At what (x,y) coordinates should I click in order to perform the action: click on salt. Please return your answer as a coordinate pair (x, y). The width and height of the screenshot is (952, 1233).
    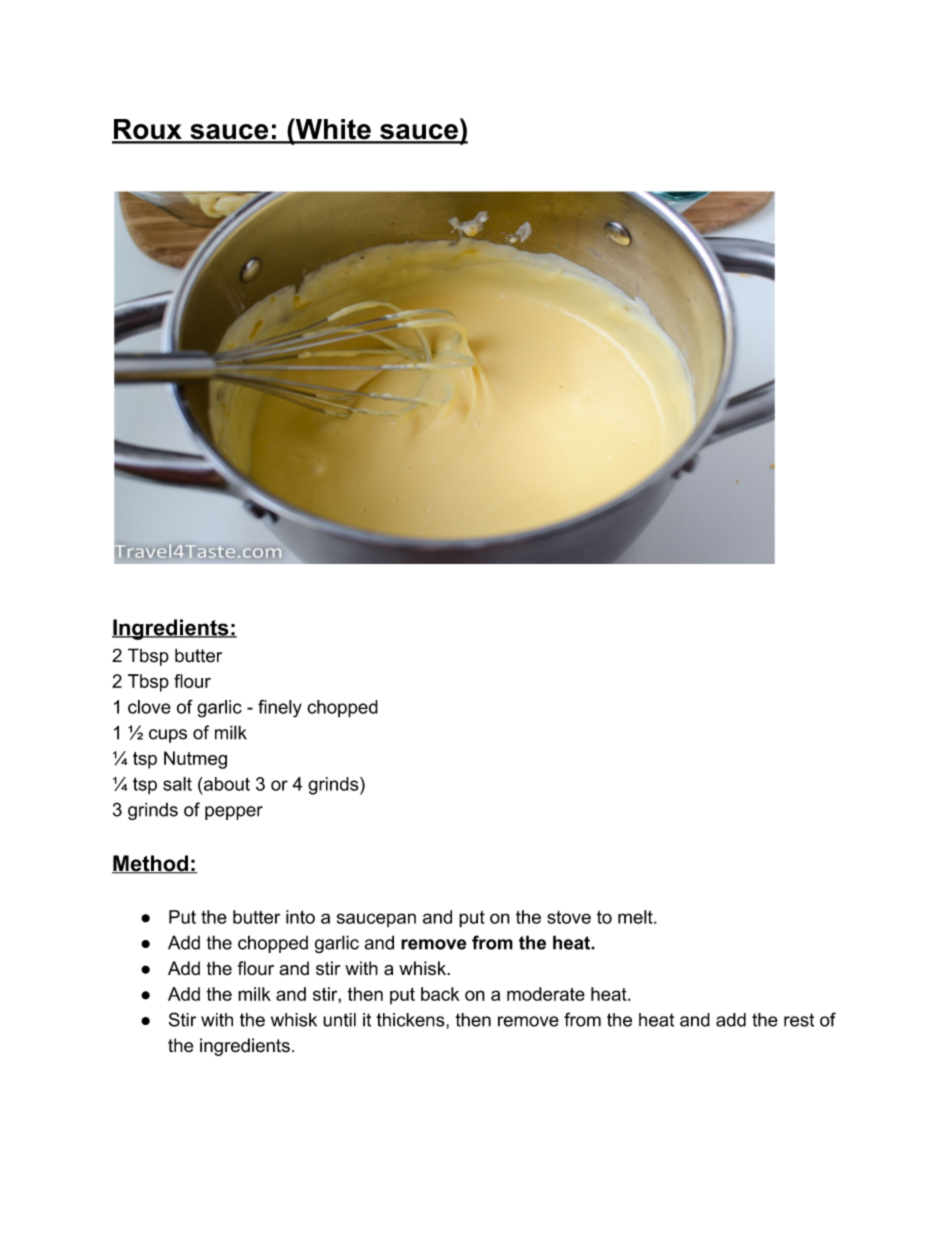
    Looking at the image, I should click on (177, 784).
